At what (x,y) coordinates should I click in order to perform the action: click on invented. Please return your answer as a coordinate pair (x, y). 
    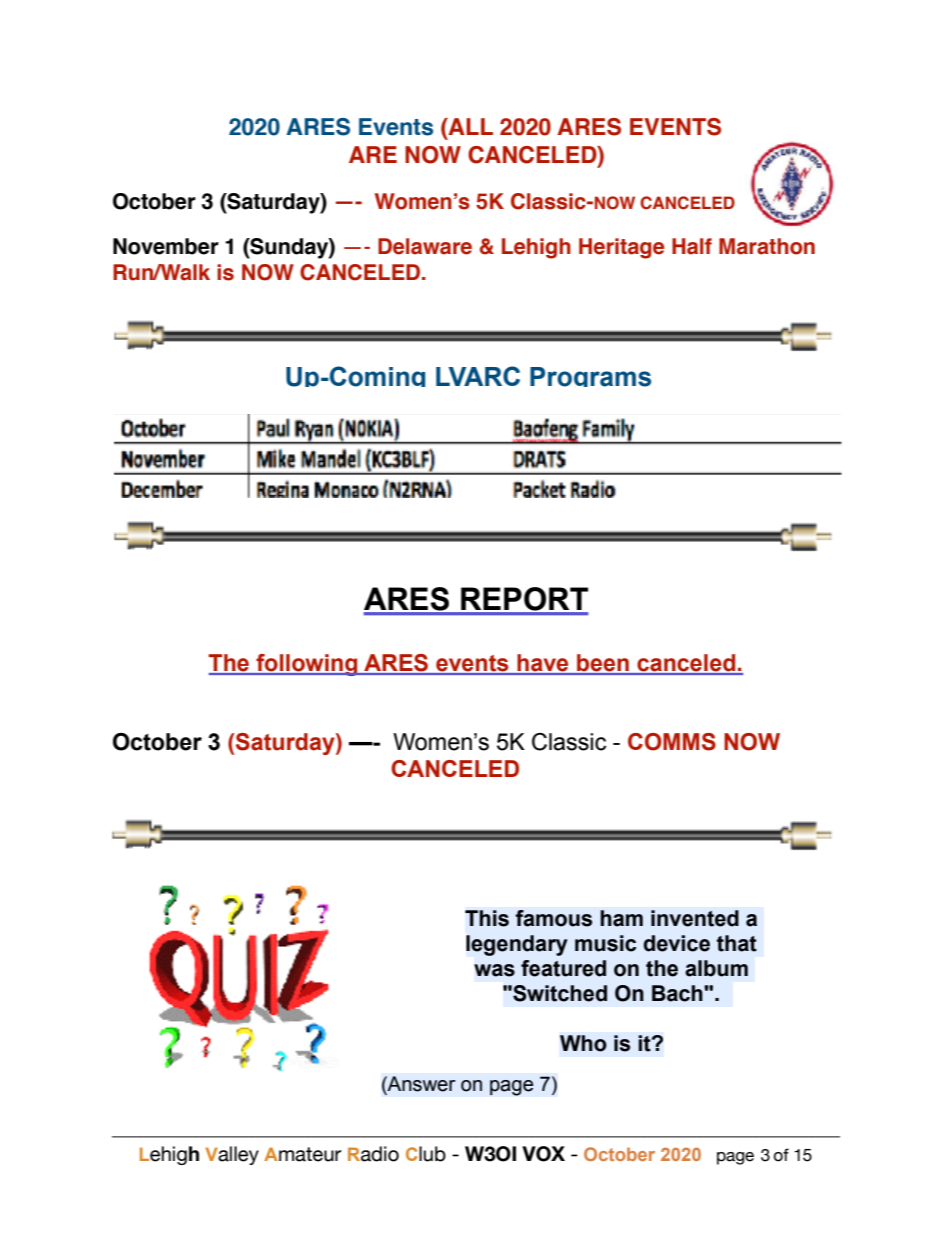
    Looking at the image, I should click on (695, 918).
